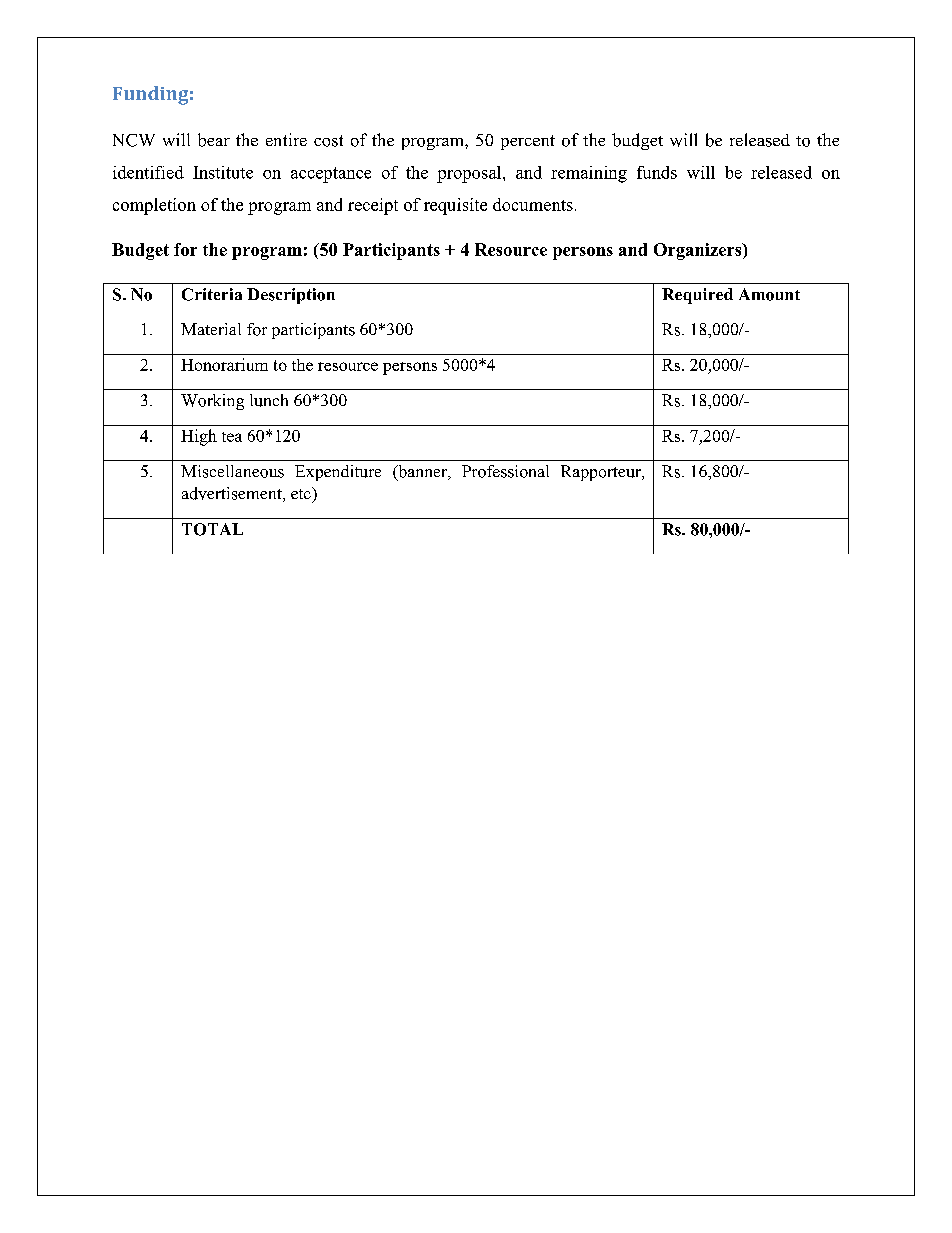 This page has width=952, height=1233. I want to click on Required, so click(697, 296).
